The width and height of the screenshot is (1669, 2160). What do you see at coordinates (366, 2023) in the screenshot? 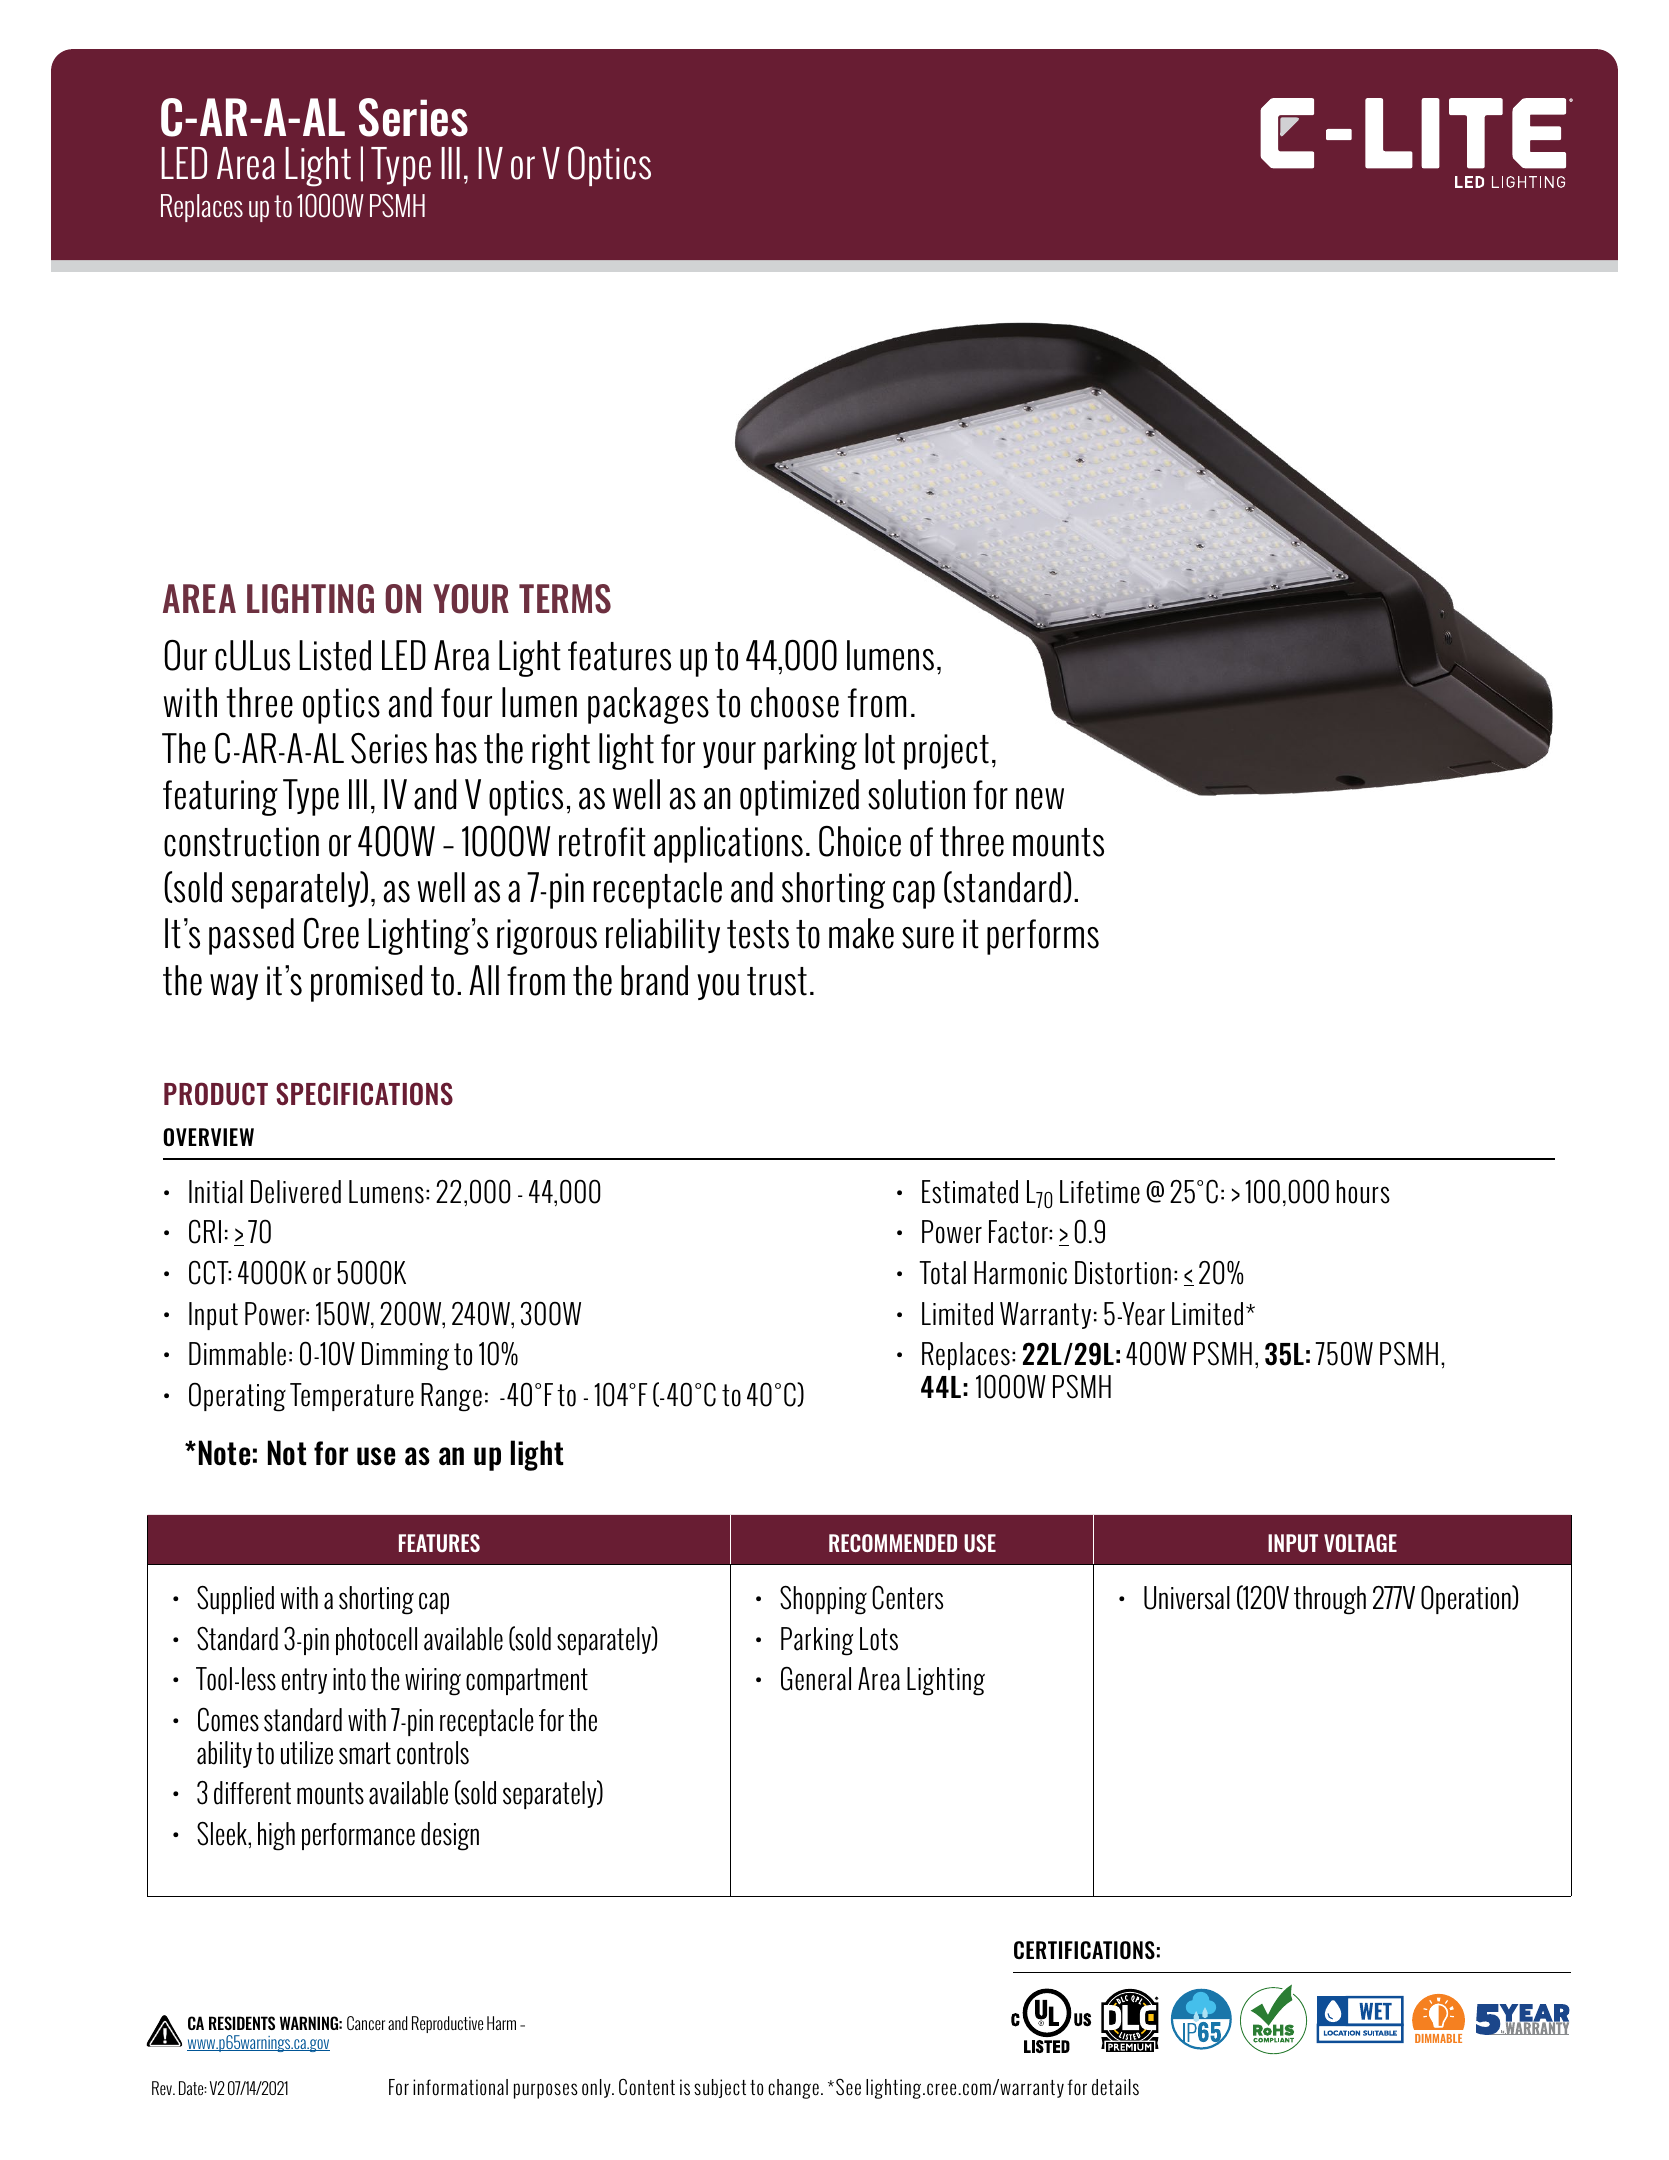
I see `Cancer` at bounding box center [366, 2023].
